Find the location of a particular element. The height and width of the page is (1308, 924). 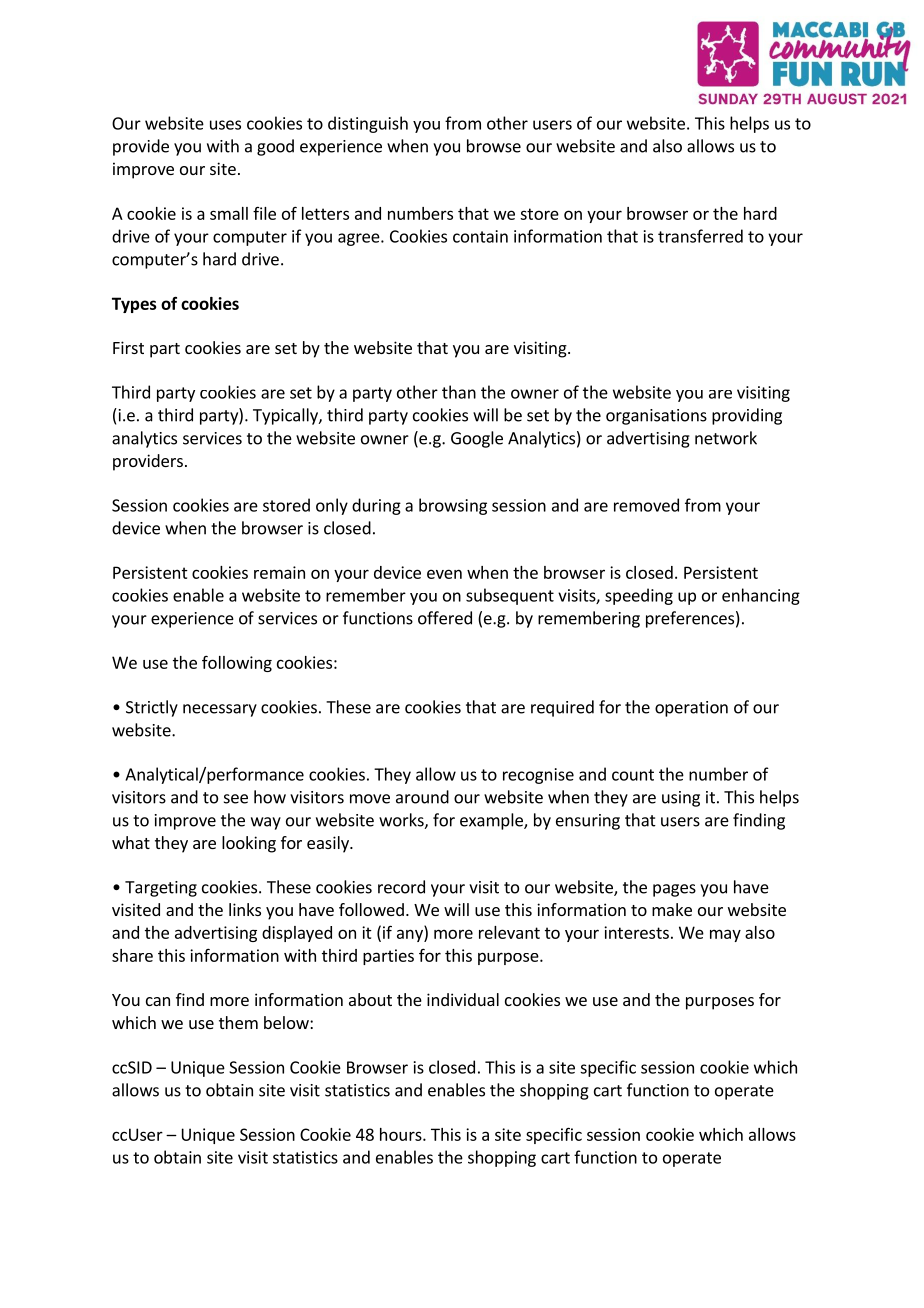

them is located at coordinates (238, 1022).
